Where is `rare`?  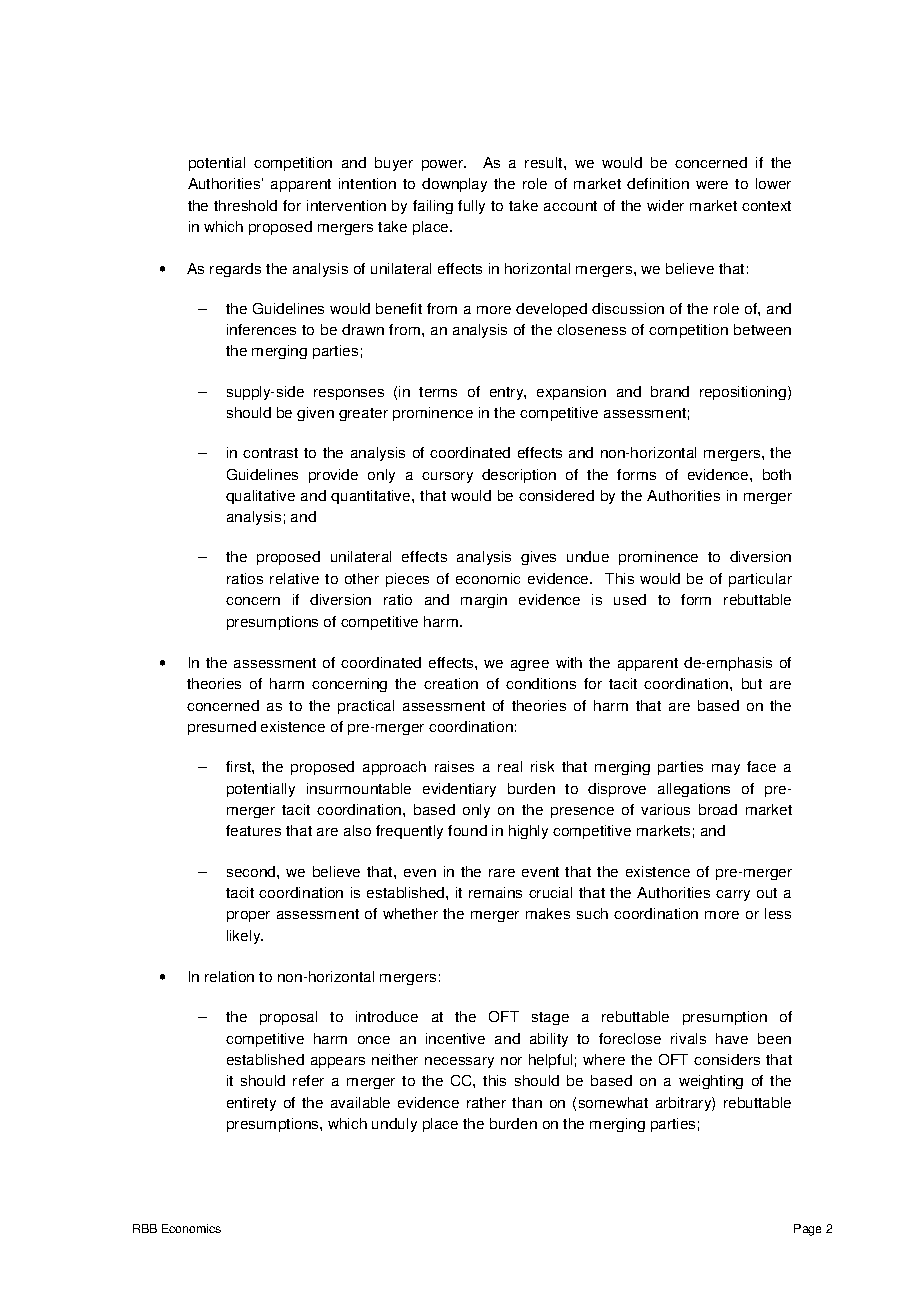 rare is located at coordinates (502, 873).
